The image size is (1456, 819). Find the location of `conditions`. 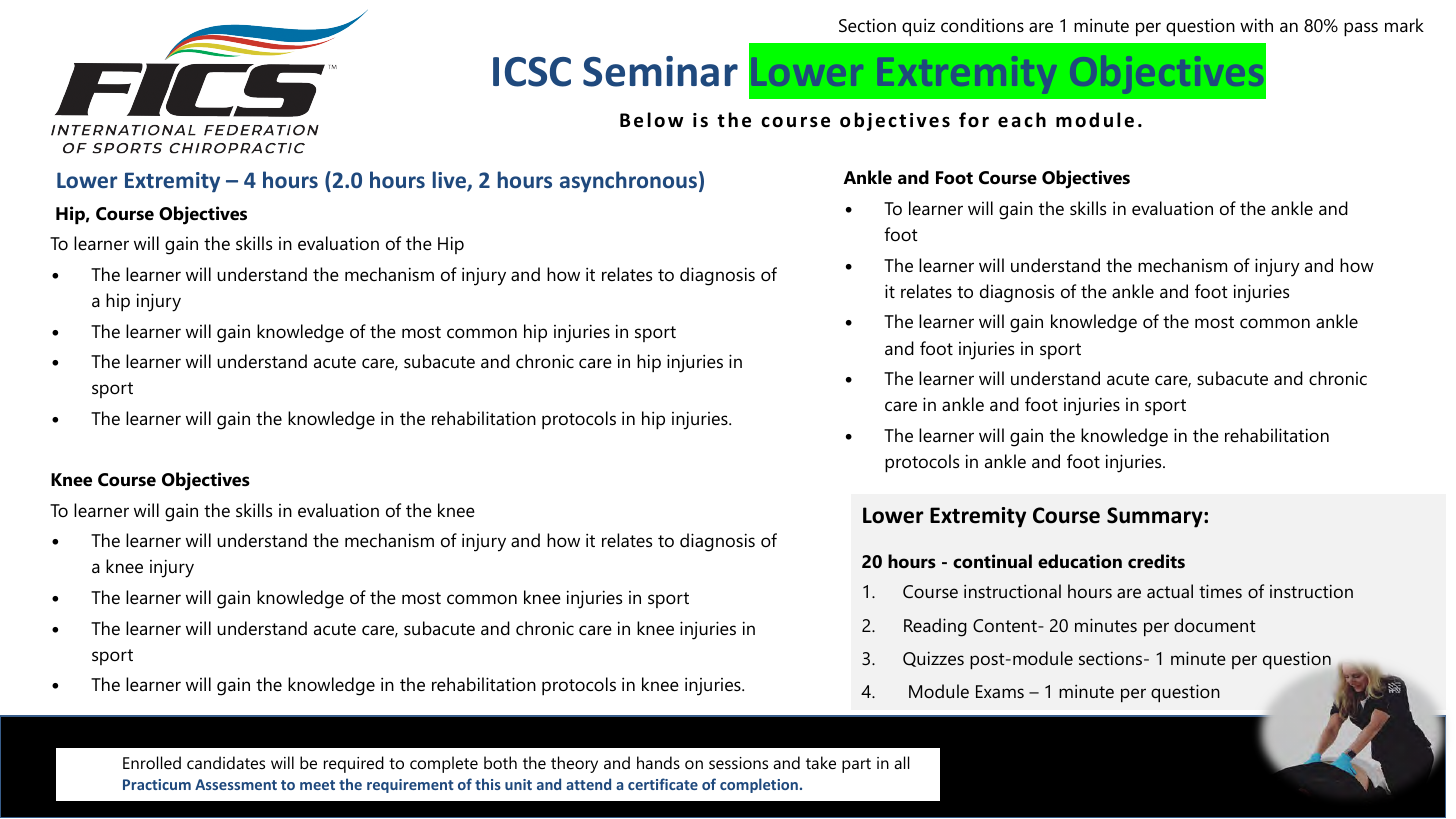

conditions is located at coordinates (982, 25).
